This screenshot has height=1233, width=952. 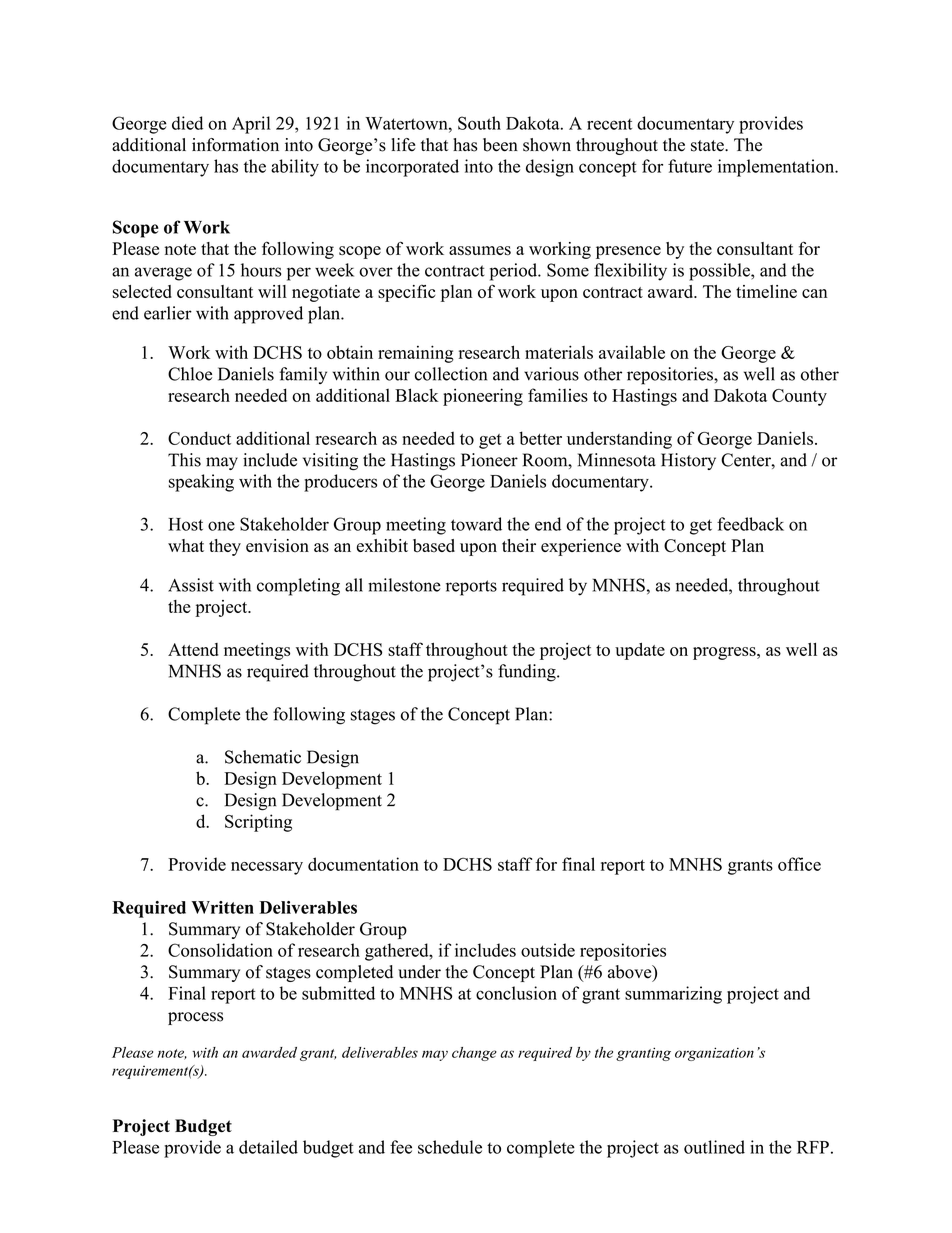 What do you see at coordinates (235, 145) in the screenshot?
I see `information` at bounding box center [235, 145].
